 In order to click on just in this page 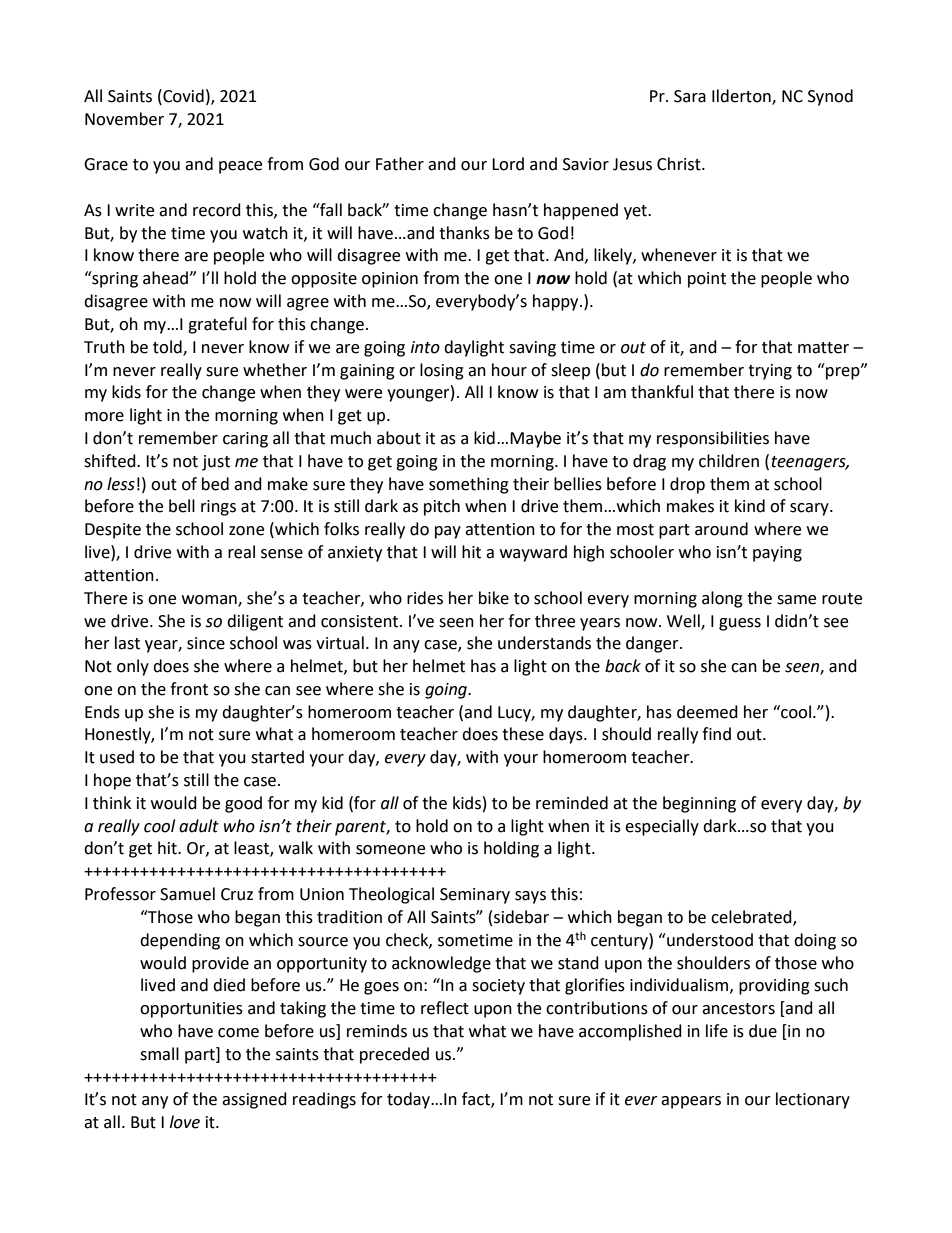, I will do `click(216, 463)`.
